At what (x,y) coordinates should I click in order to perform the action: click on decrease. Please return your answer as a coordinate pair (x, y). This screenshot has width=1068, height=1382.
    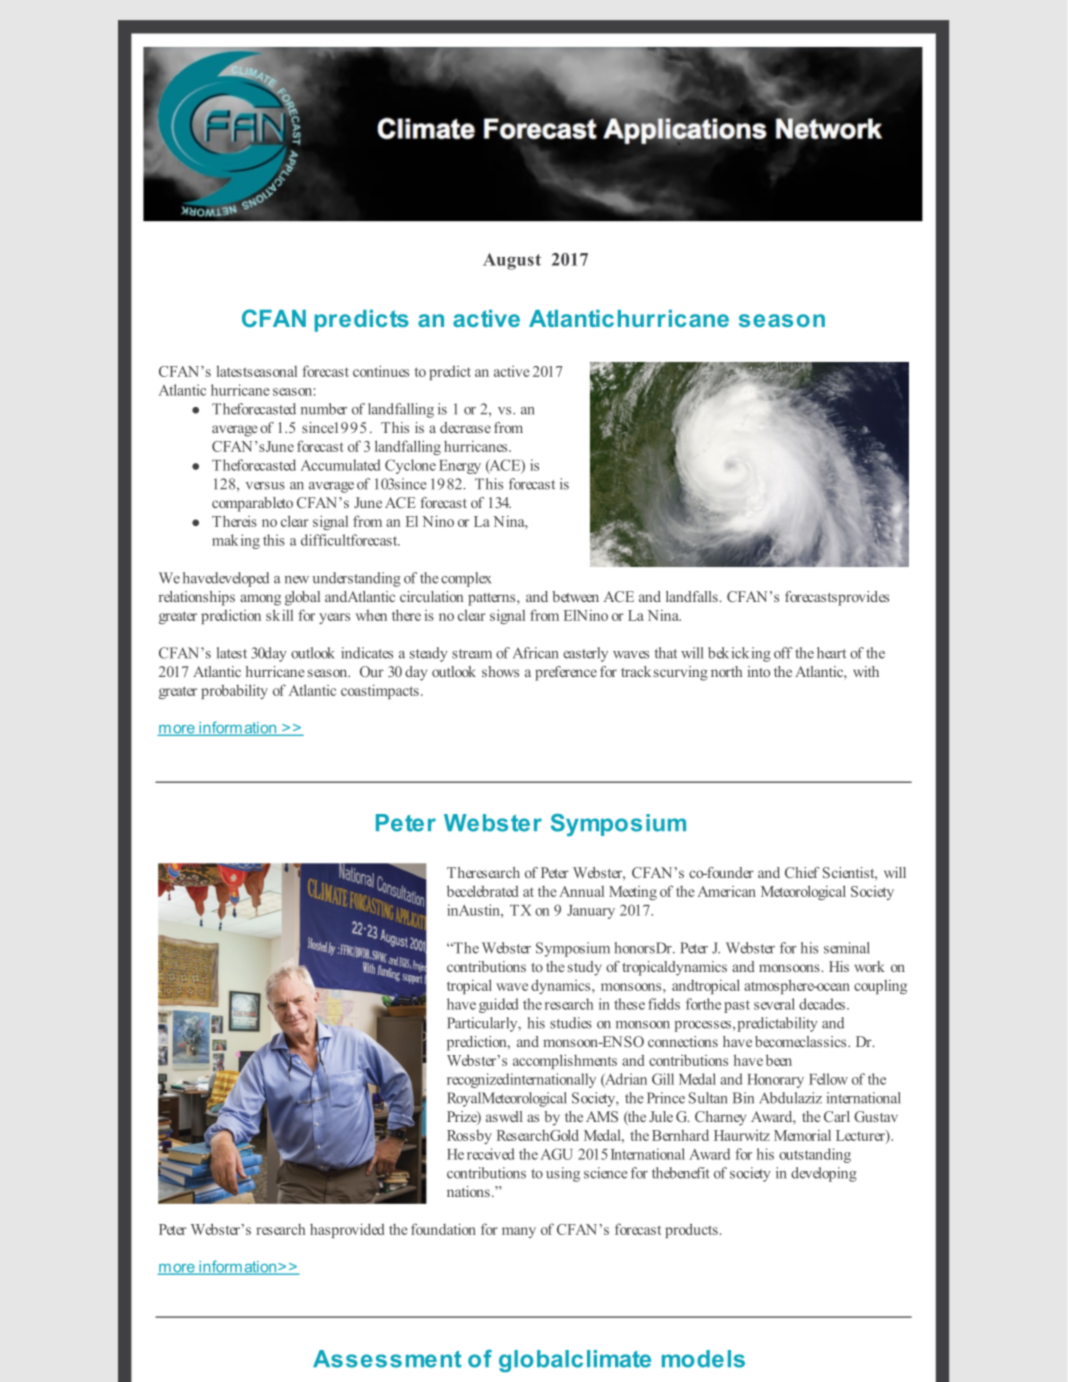
    Looking at the image, I should click on (465, 427).
